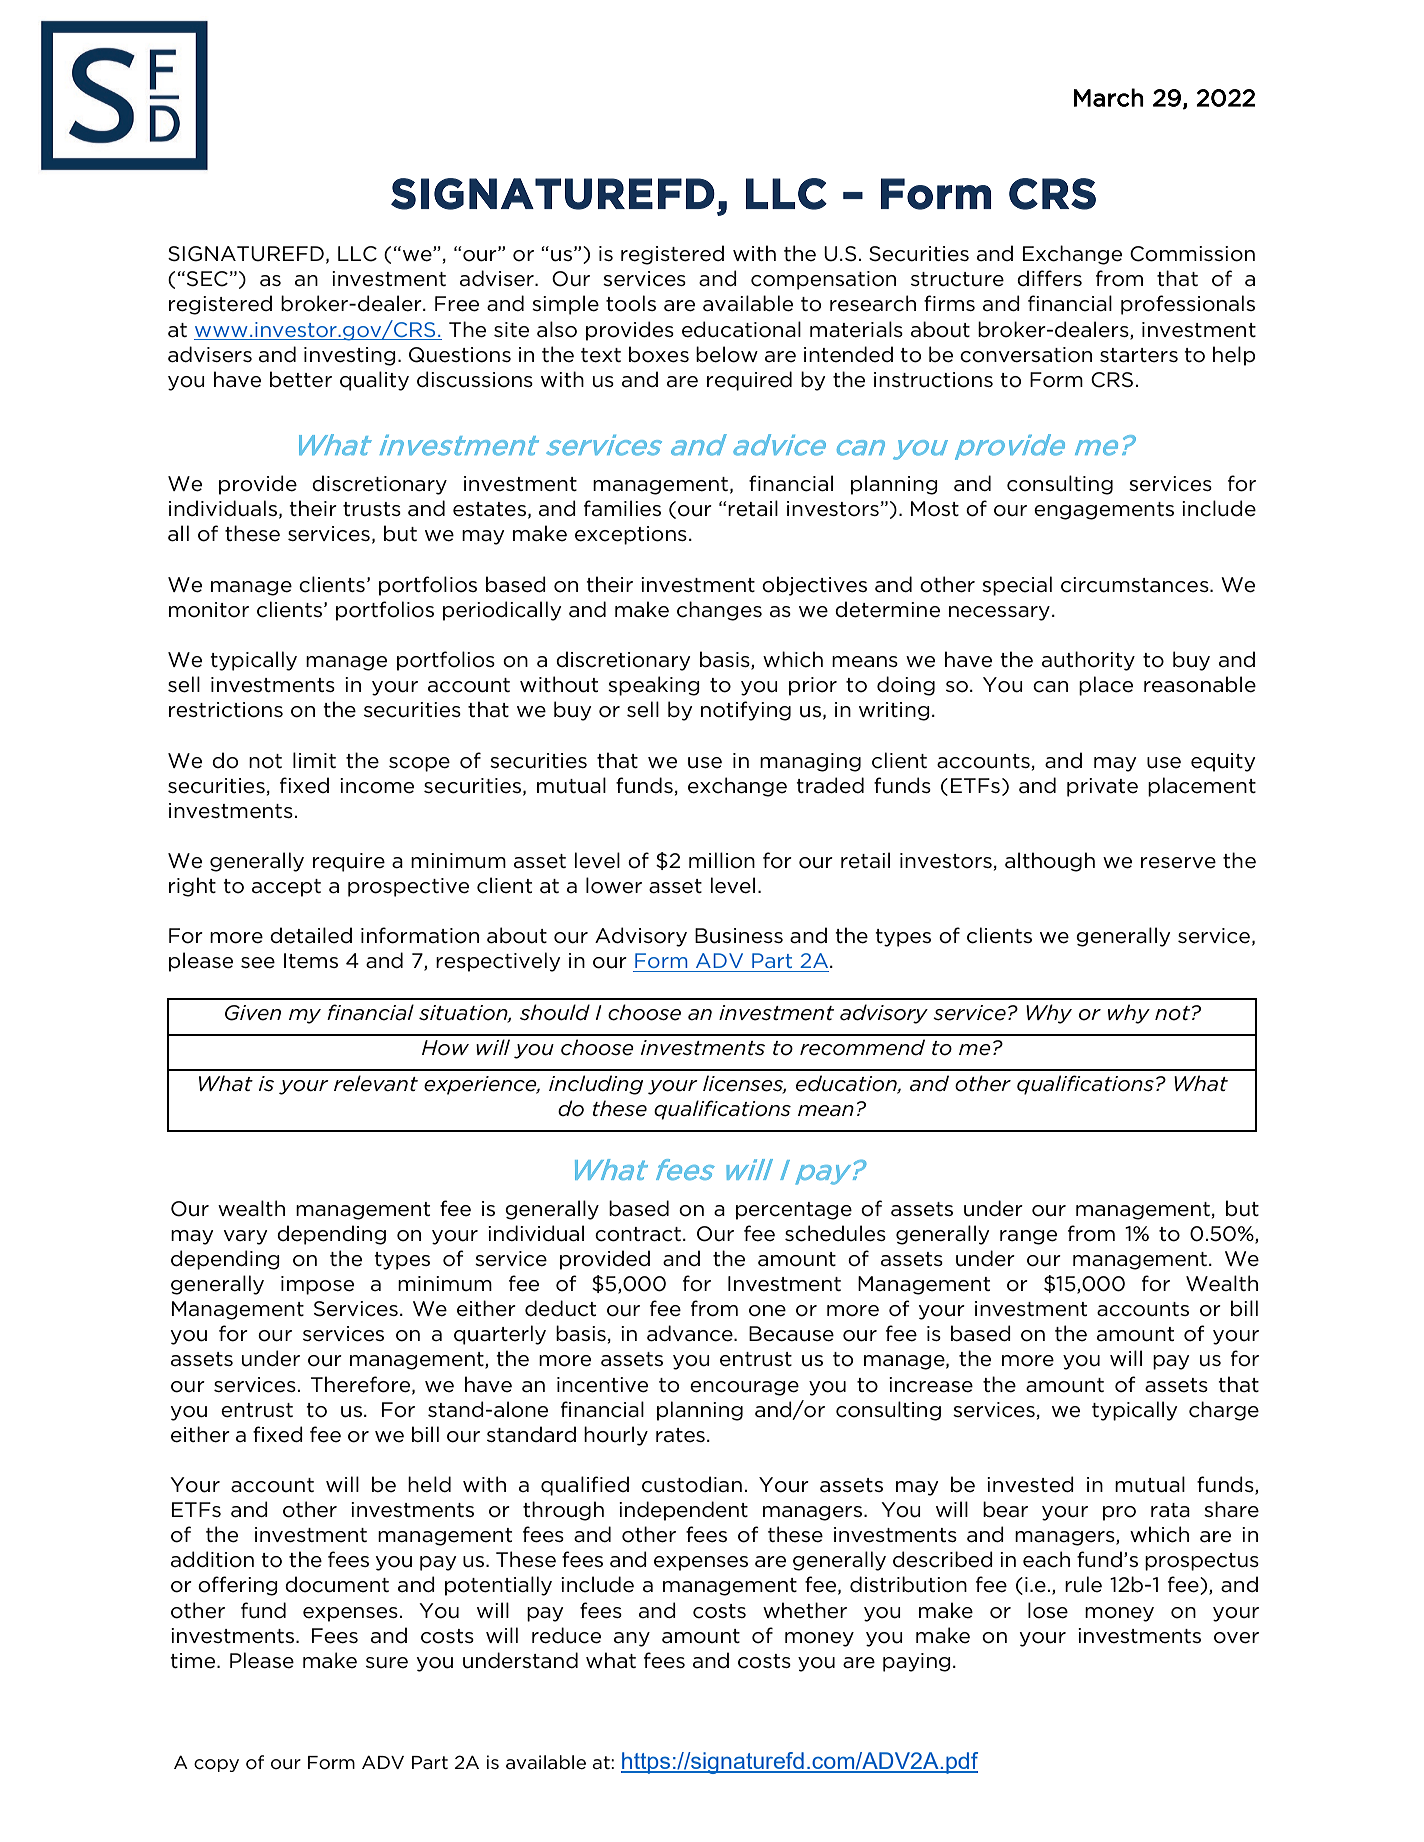  I want to click on range, so click(1028, 1237).
